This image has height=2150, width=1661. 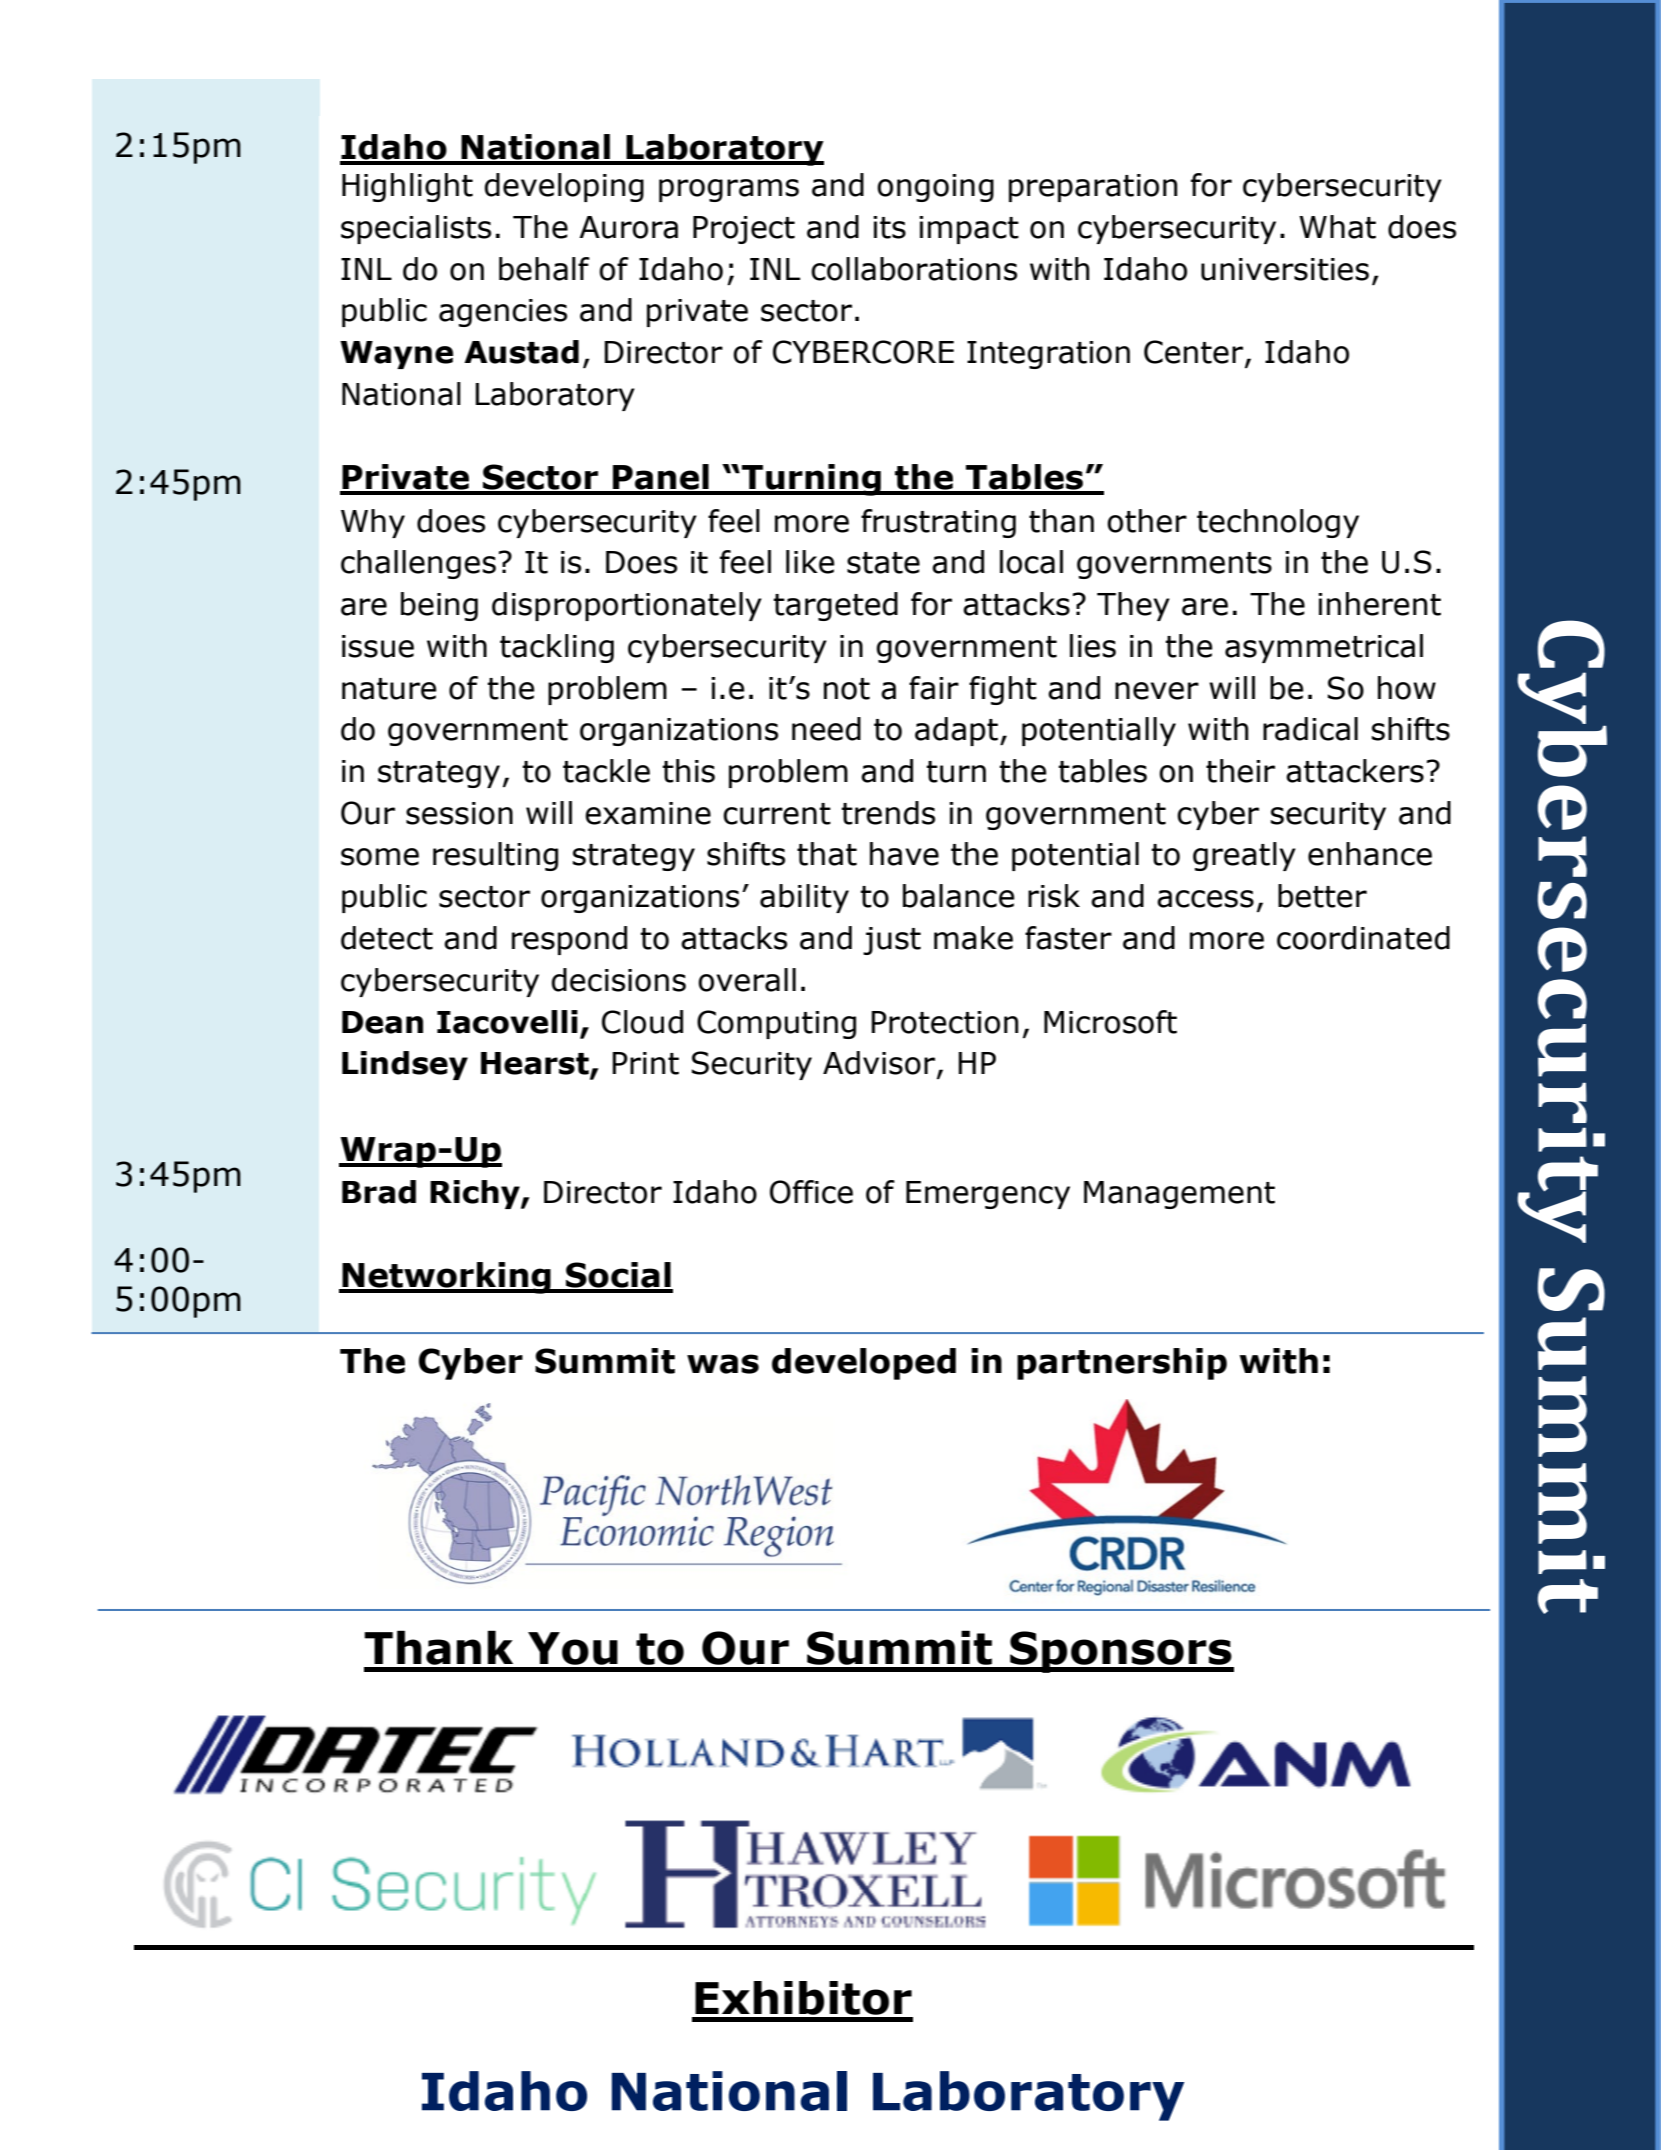 What do you see at coordinates (1179, 1195) in the image?
I see `Management` at bounding box center [1179, 1195].
